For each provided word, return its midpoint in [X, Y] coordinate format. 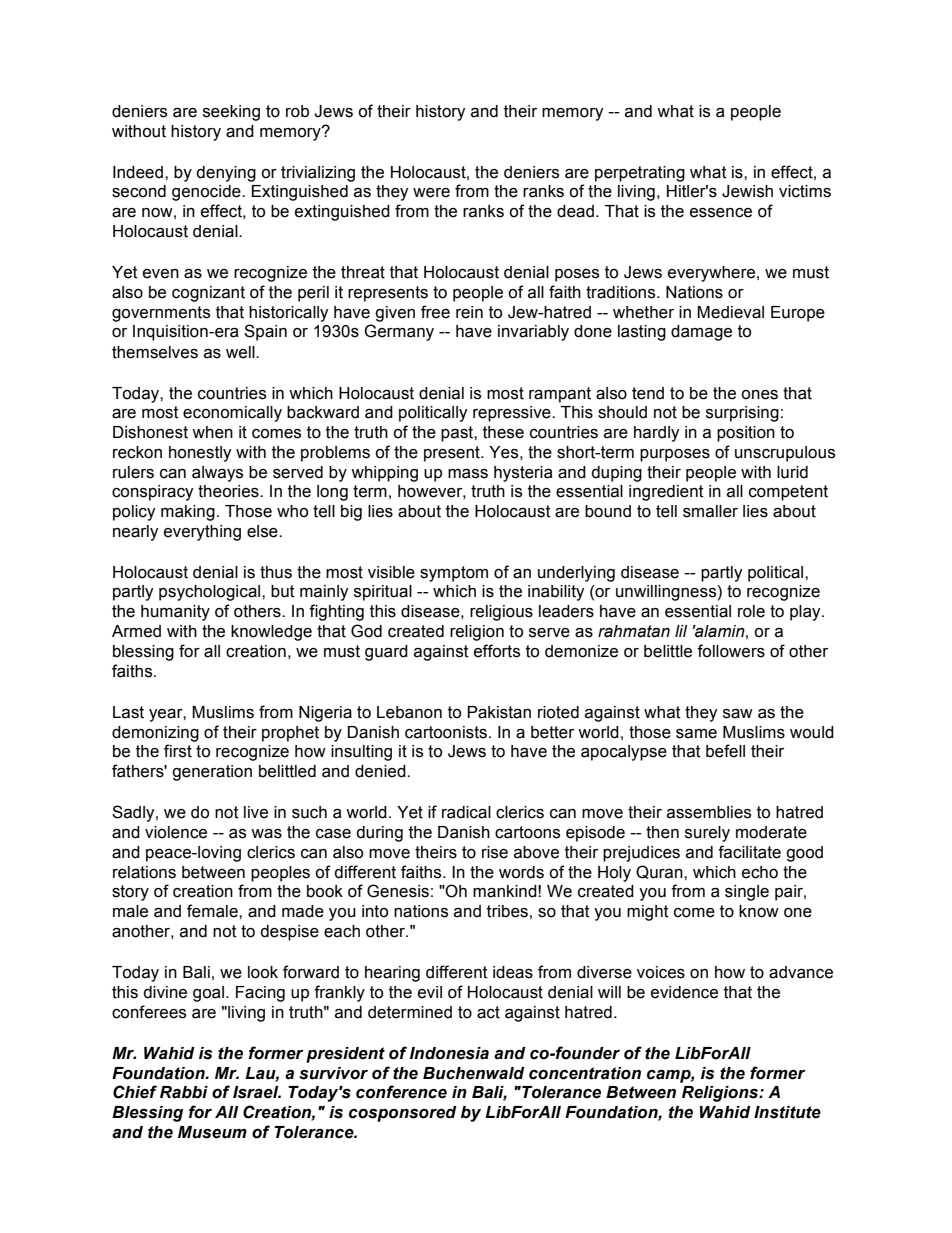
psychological [211, 593]
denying [226, 174]
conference [401, 1092]
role [751, 611]
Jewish [747, 191]
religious [501, 613]
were [431, 193]
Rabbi [184, 1092]
